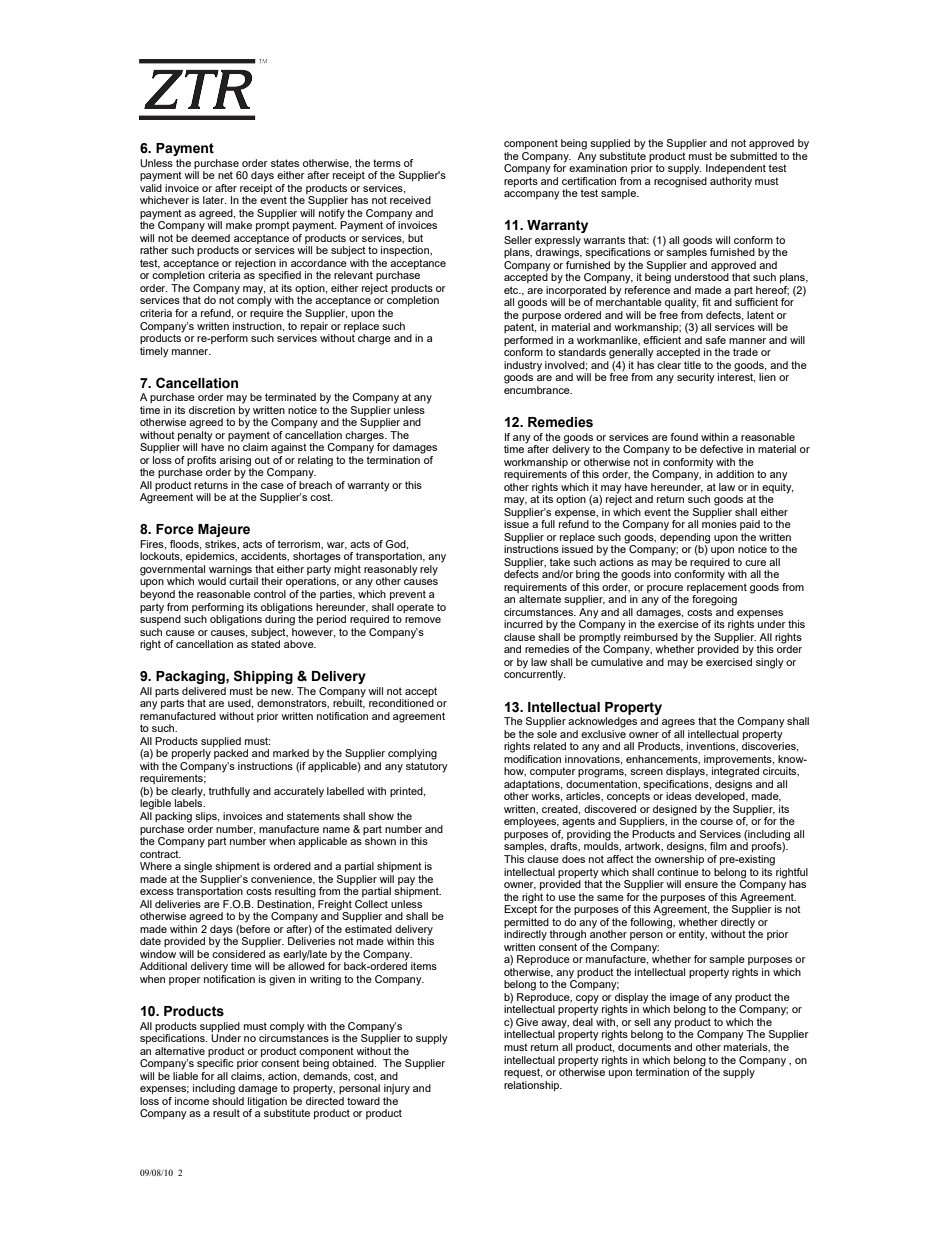 The width and height of the screenshot is (952, 1233). Describe the element at coordinates (198, 867) in the screenshot. I see `single` at that location.
